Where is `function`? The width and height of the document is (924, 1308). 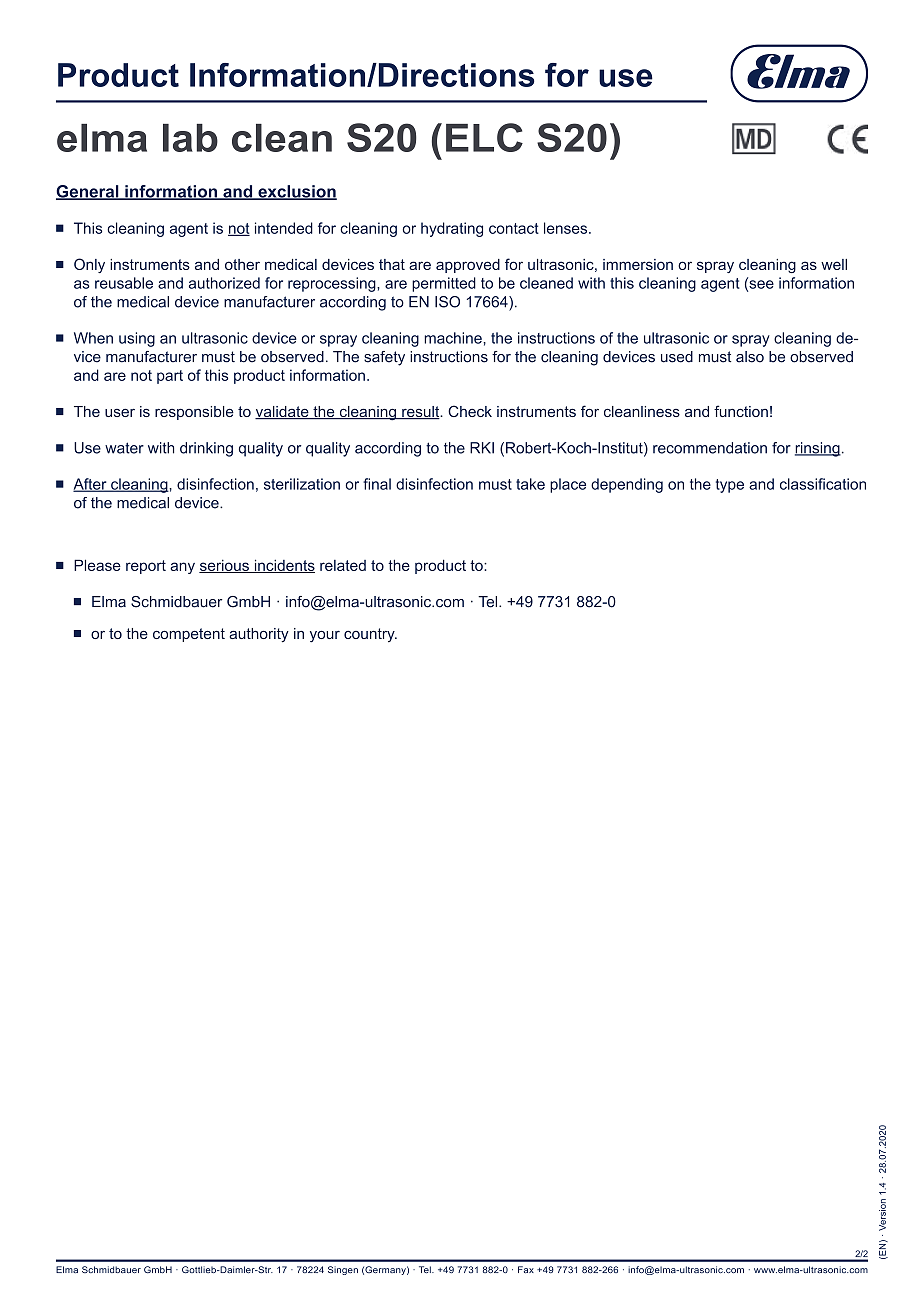
function is located at coordinates (741, 411).
